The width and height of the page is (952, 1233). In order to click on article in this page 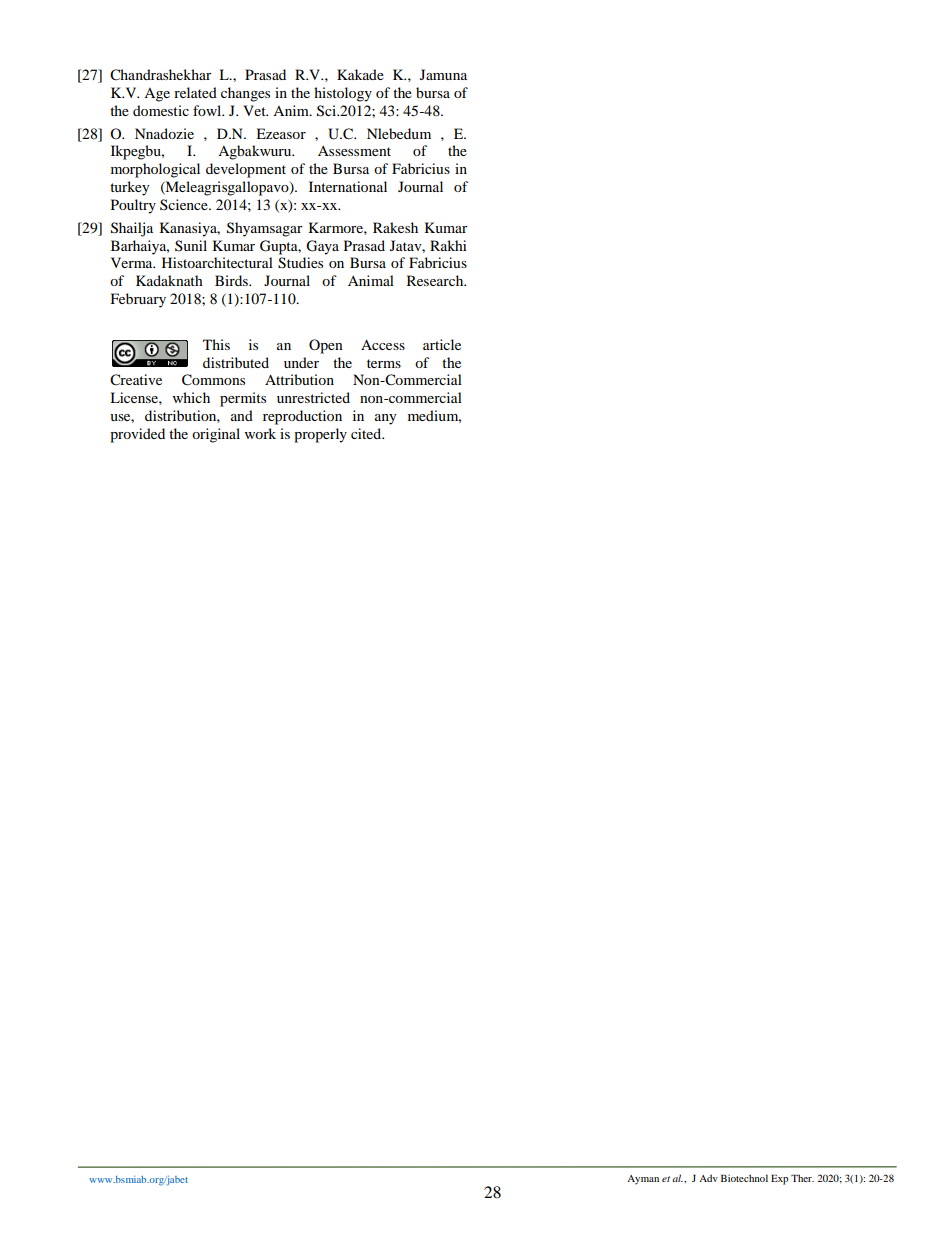, I will do `click(442, 344)`.
